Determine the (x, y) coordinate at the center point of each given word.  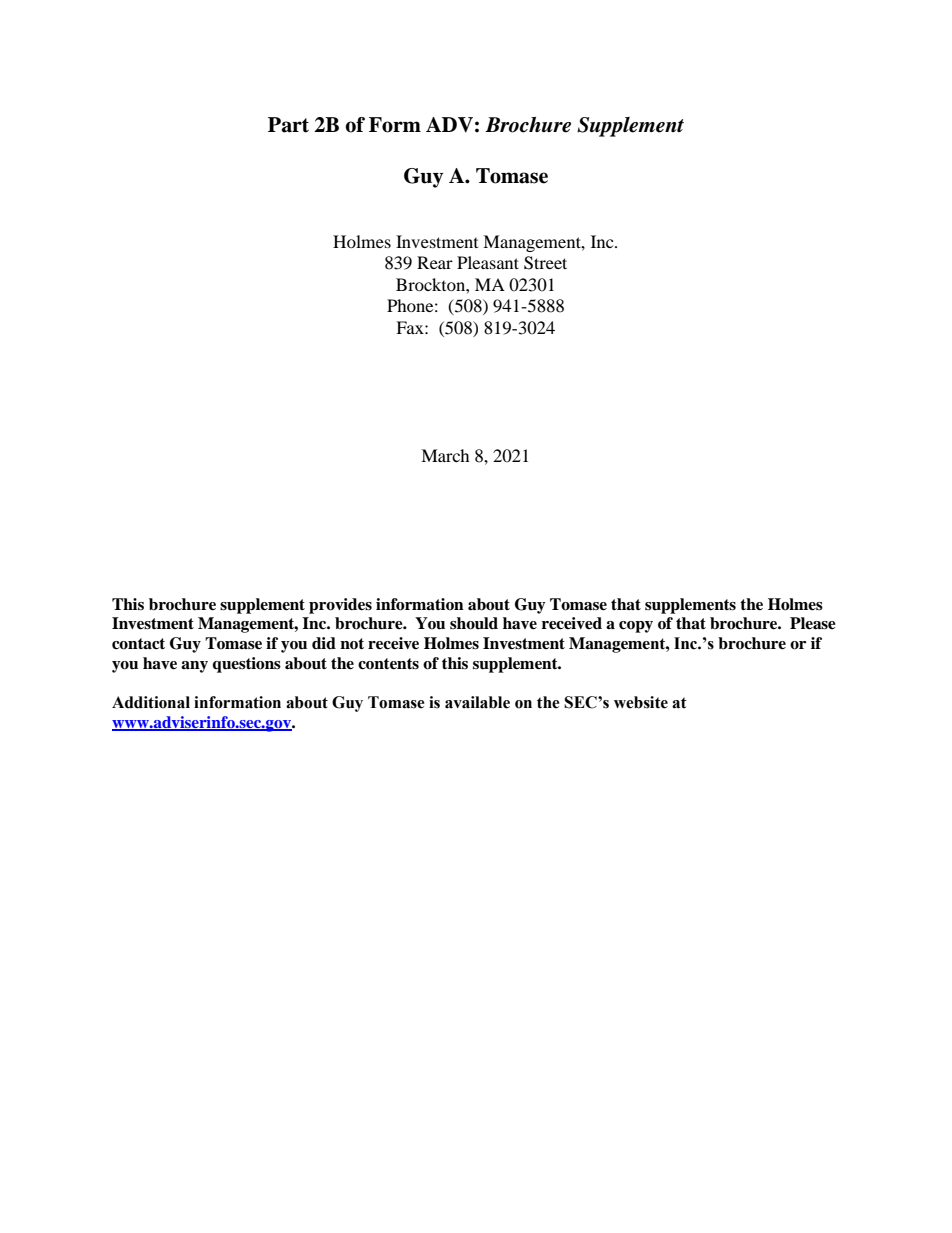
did (324, 643)
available (477, 702)
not (352, 644)
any (194, 667)
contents (388, 664)
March (445, 455)
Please (813, 623)
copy (636, 627)
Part (288, 125)
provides (340, 606)
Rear (435, 262)
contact (138, 644)
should (474, 623)
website (641, 702)
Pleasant (488, 262)
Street (545, 263)
